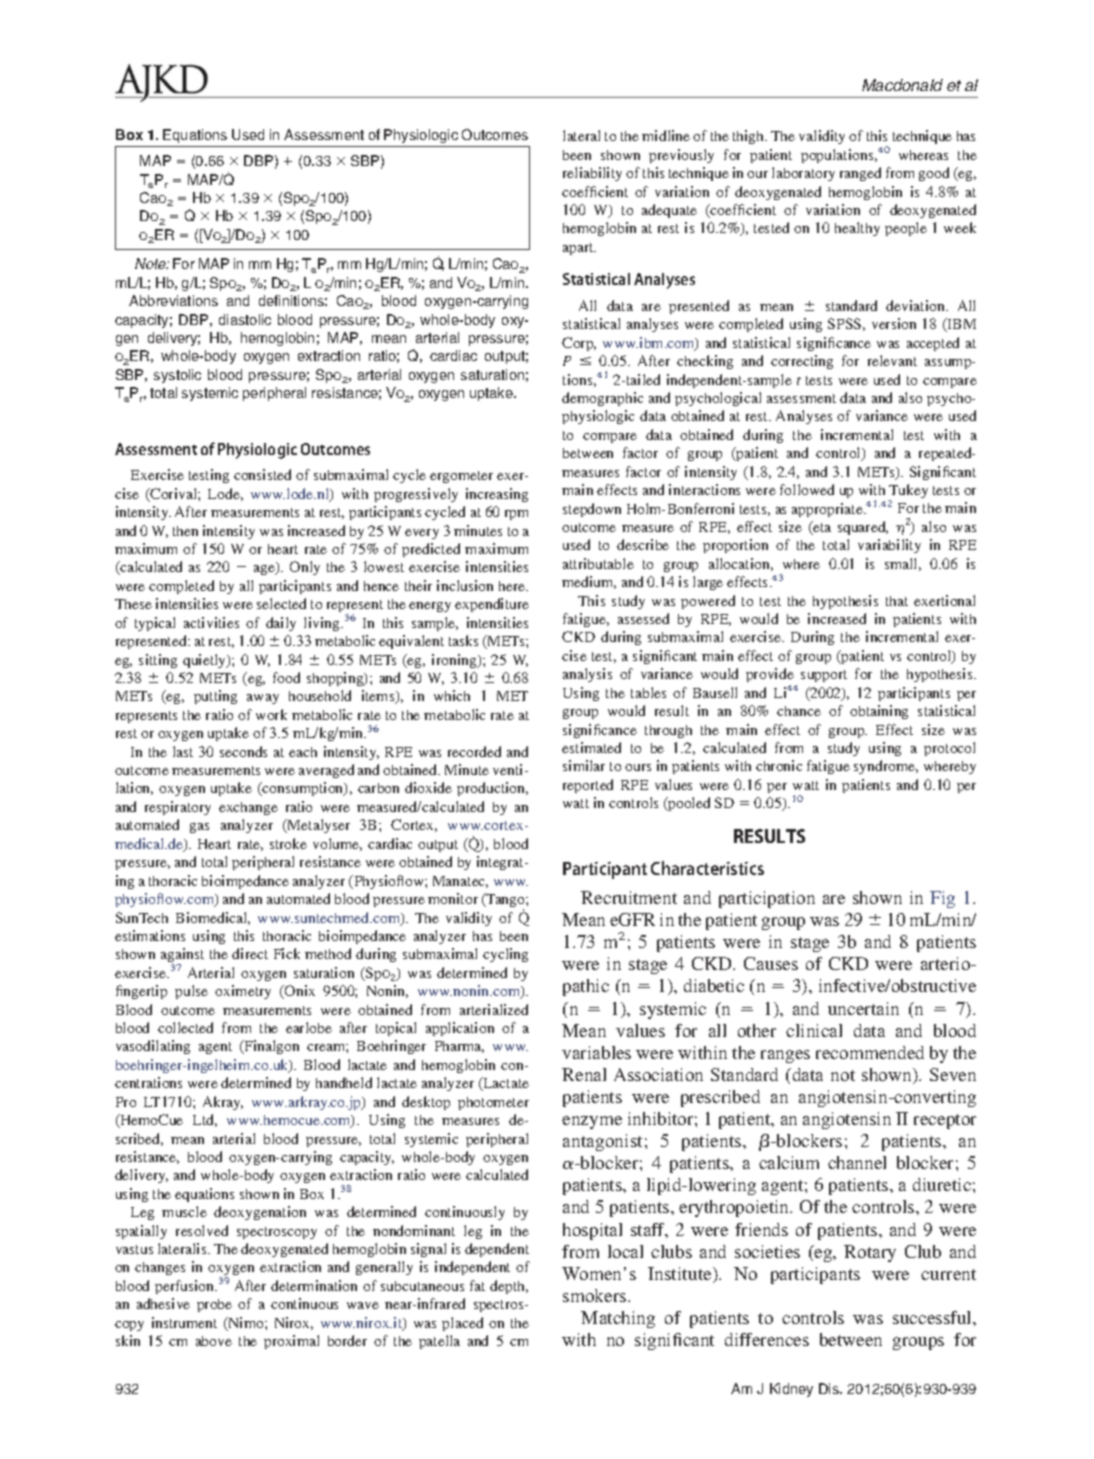 This document has width=1094, height=1459. I want to click on cycling, so click(505, 955).
